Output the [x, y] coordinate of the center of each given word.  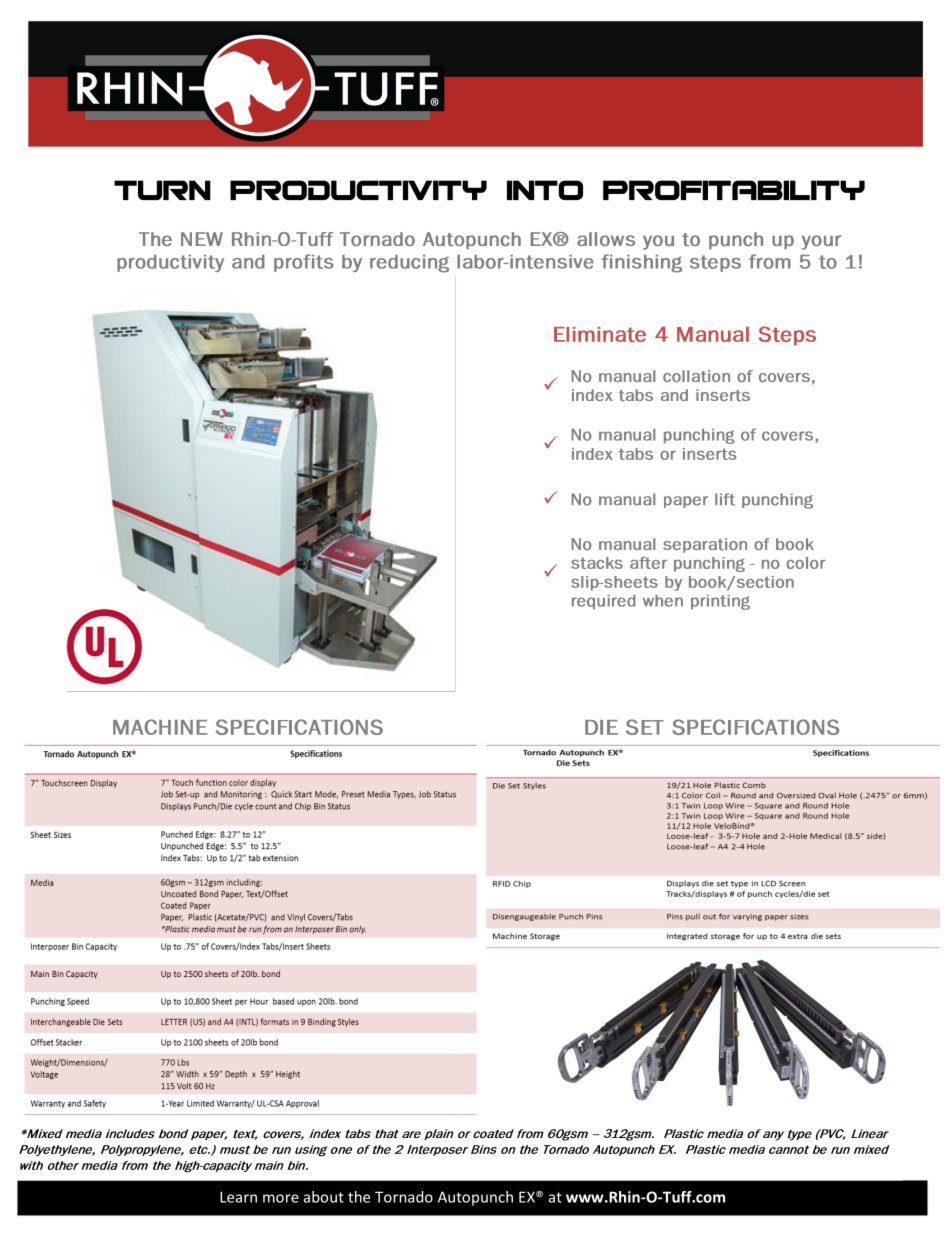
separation [705, 545]
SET [645, 727]
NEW [202, 239]
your [821, 242]
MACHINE [160, 727]
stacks [597, 563]
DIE [601, 727]
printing [720, 602]
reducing [409, 264]
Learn [238, 1197]
